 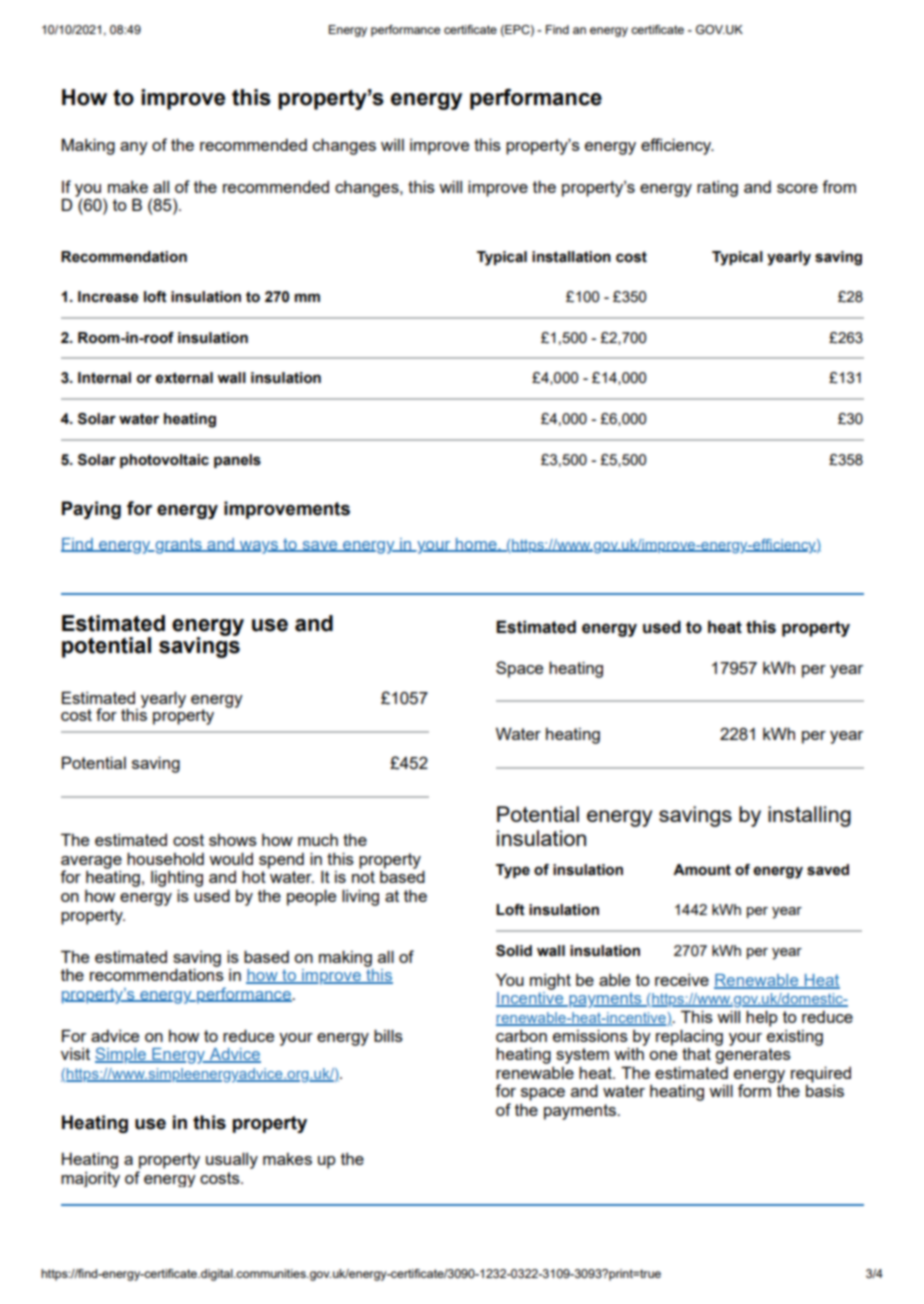 What do you see at coordinates (164, 461) in the image?
I see `photovoltaic` at bounding box center [164, 461].
